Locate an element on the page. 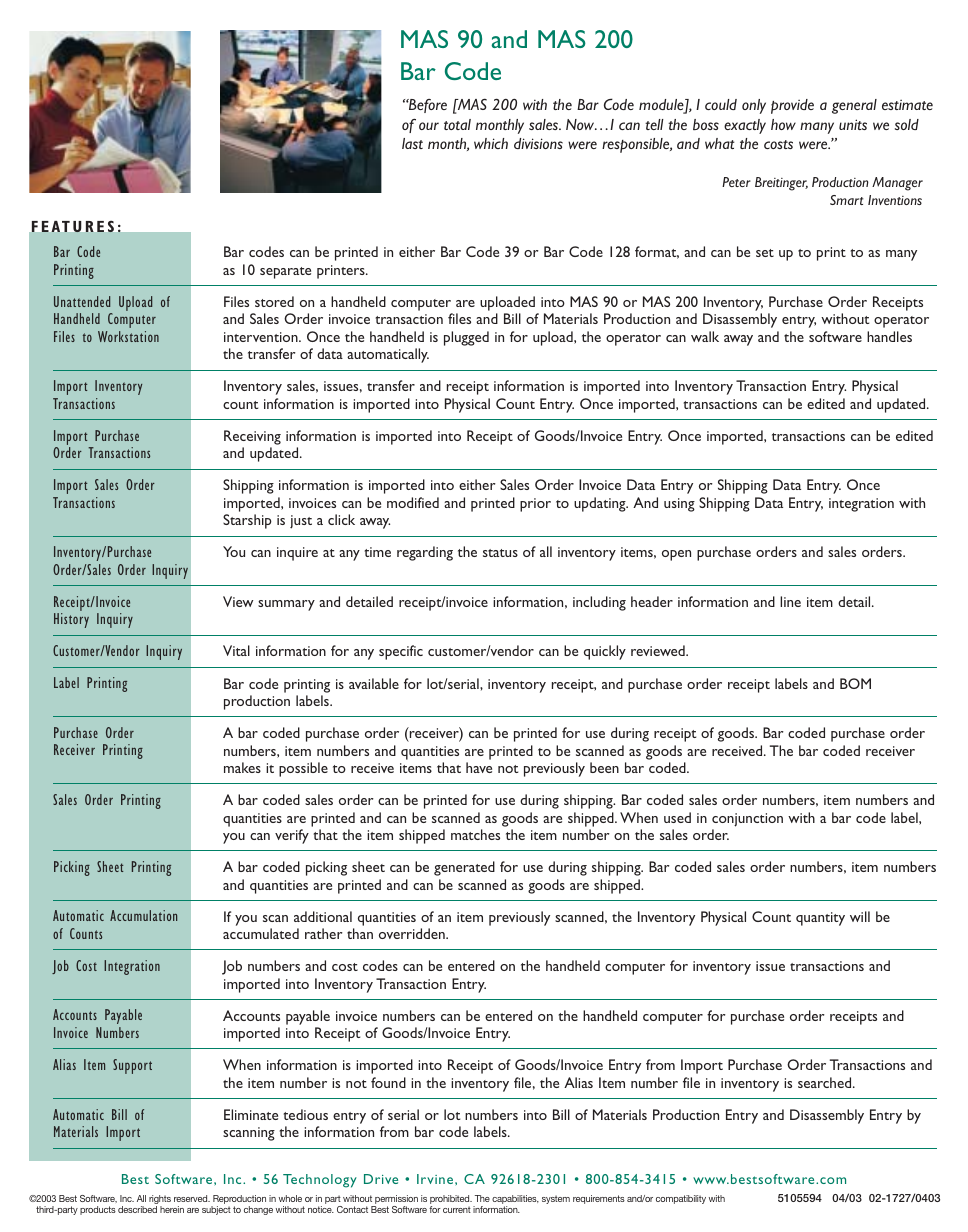 This image has height=1232, width=968. conjunction is located at coordinates (747, 820).
